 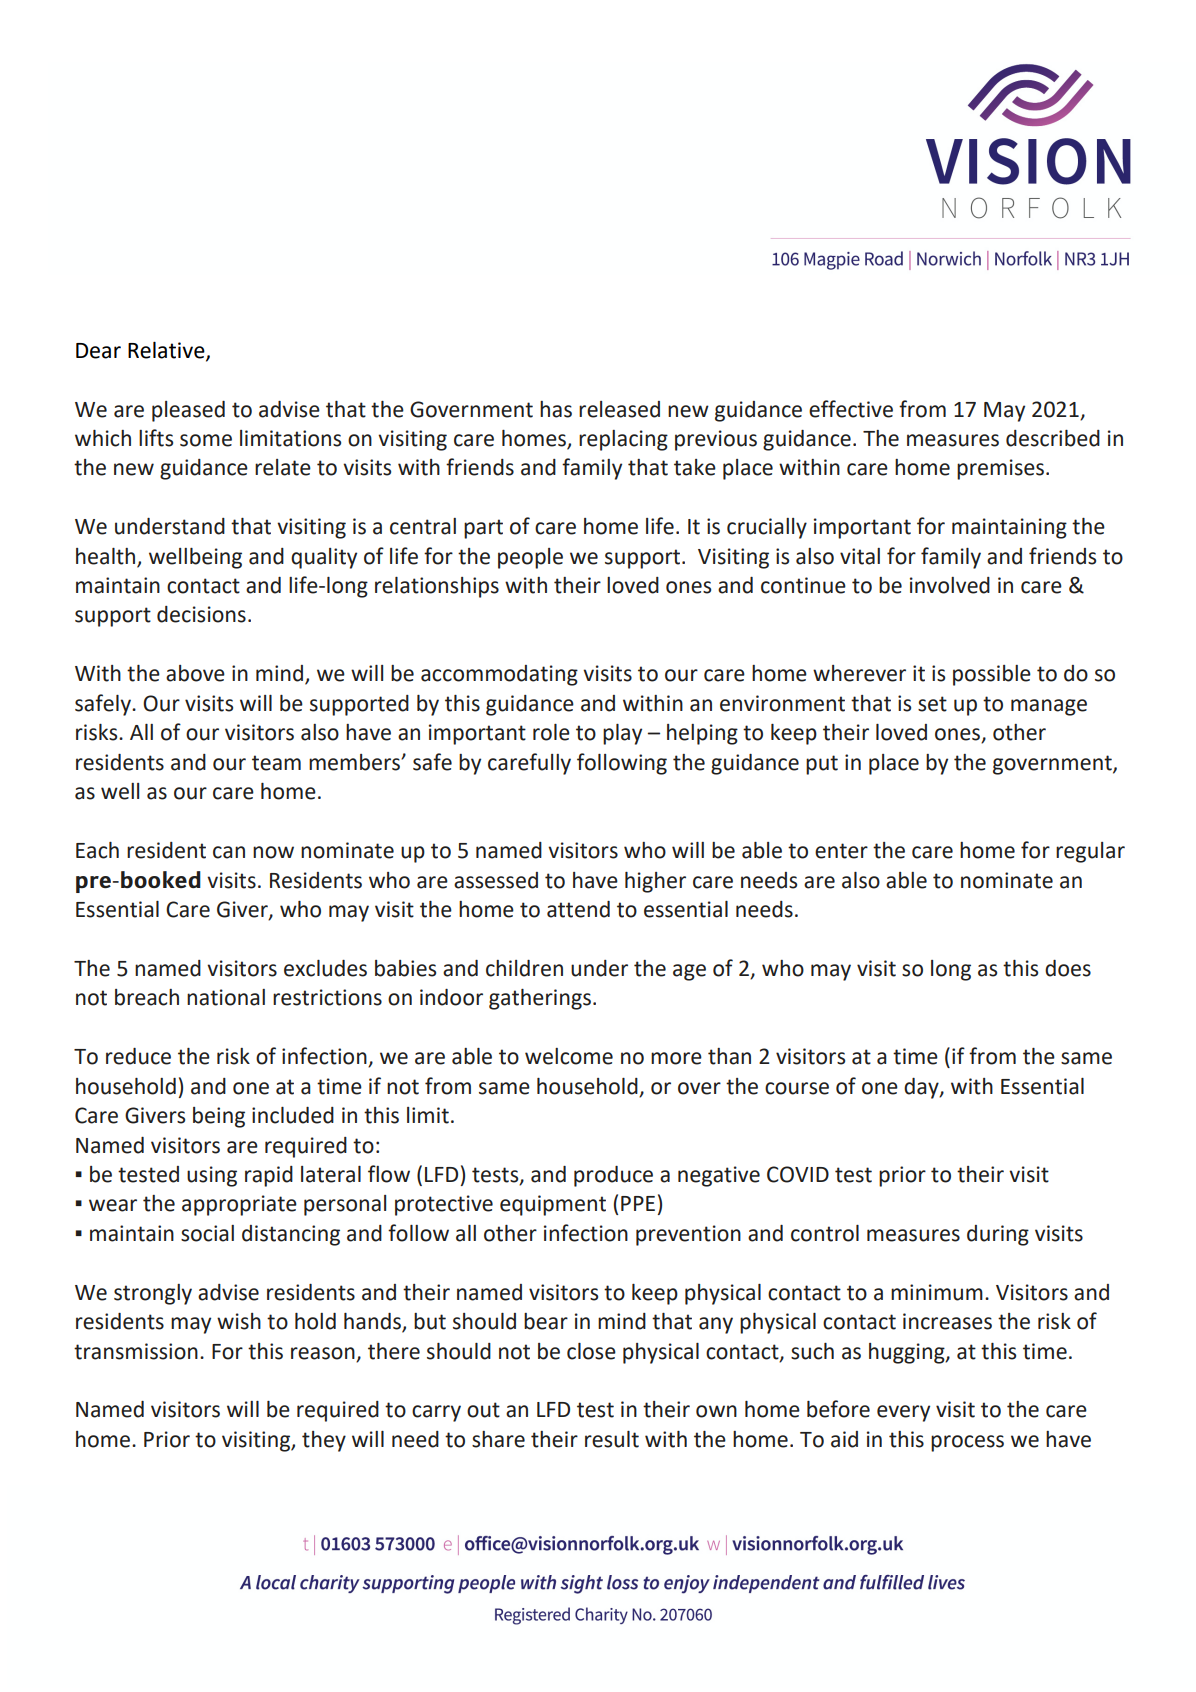 What do you see at coordinates (998, 1235) in the screenshot?
I see `during` at bounding box center [998, 1235].
